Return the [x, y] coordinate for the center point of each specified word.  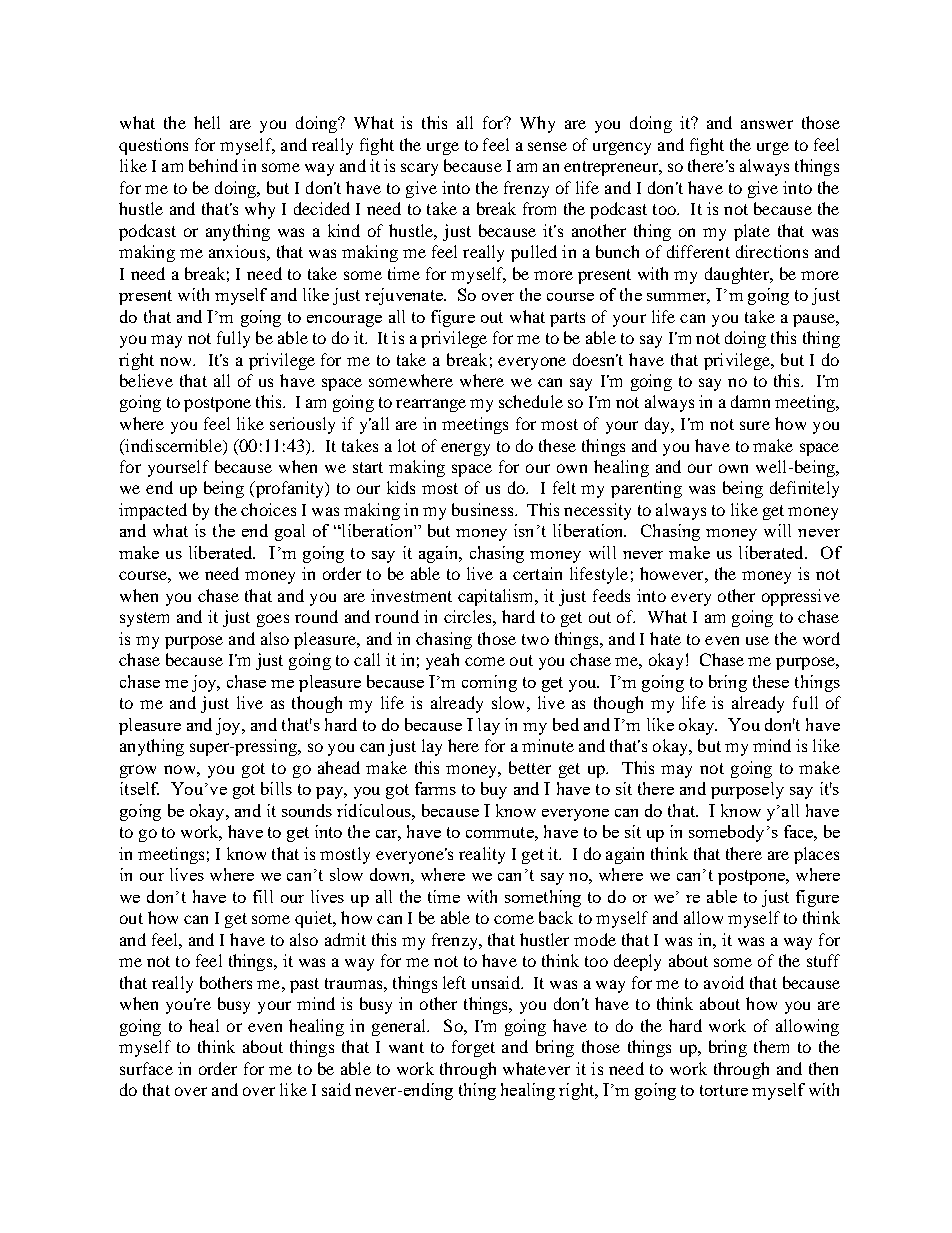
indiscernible [173, 445]
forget [473, 1048]
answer [767, 124]
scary [419, 169]
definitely [804, 489]
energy [465, 449]
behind [213, 165]
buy [494, 790]
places [816, 855]
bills [276, 788]
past [304, 985]
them [771, 1046]
